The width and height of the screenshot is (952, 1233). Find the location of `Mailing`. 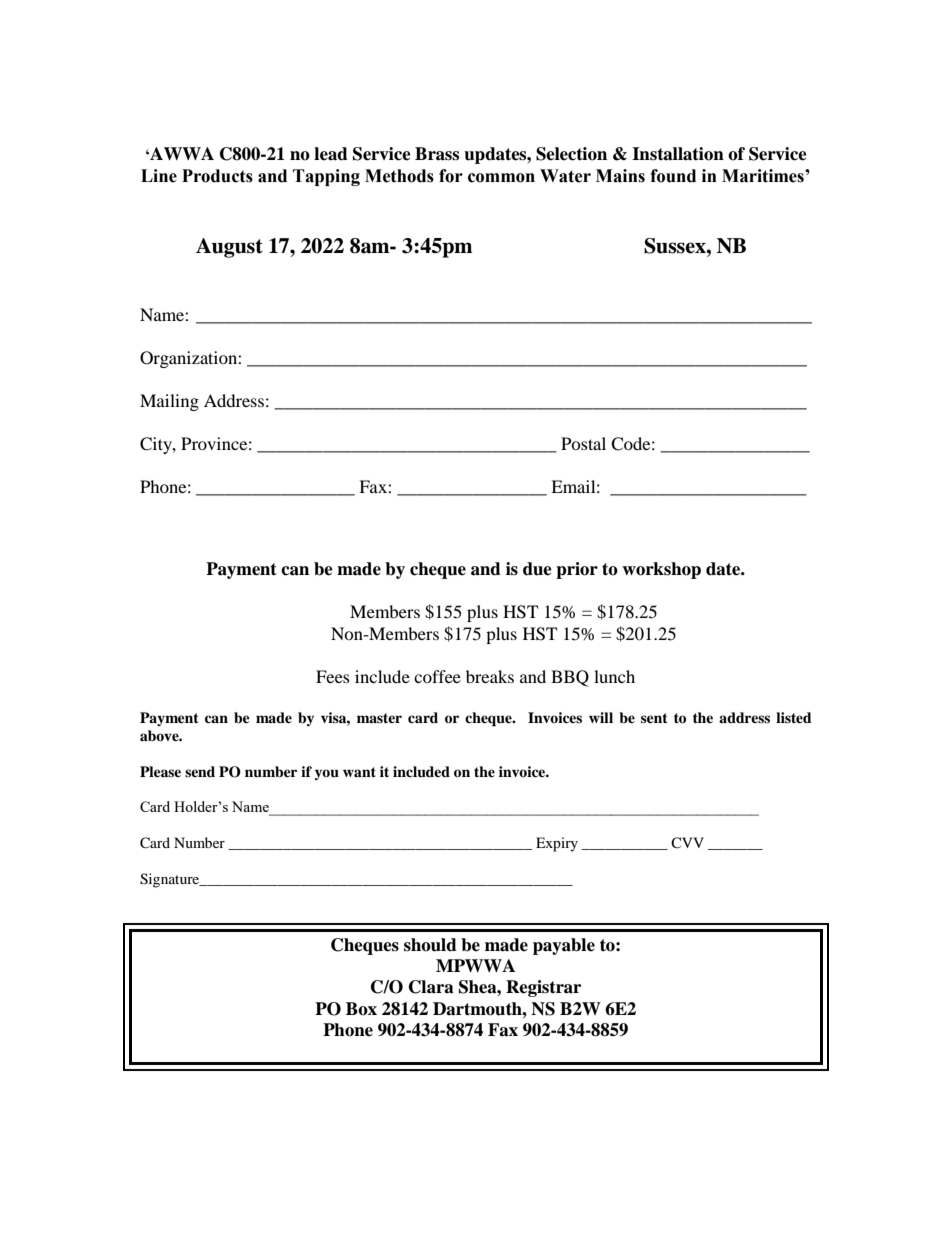

Mailing is located at coordinates (169, 402).
